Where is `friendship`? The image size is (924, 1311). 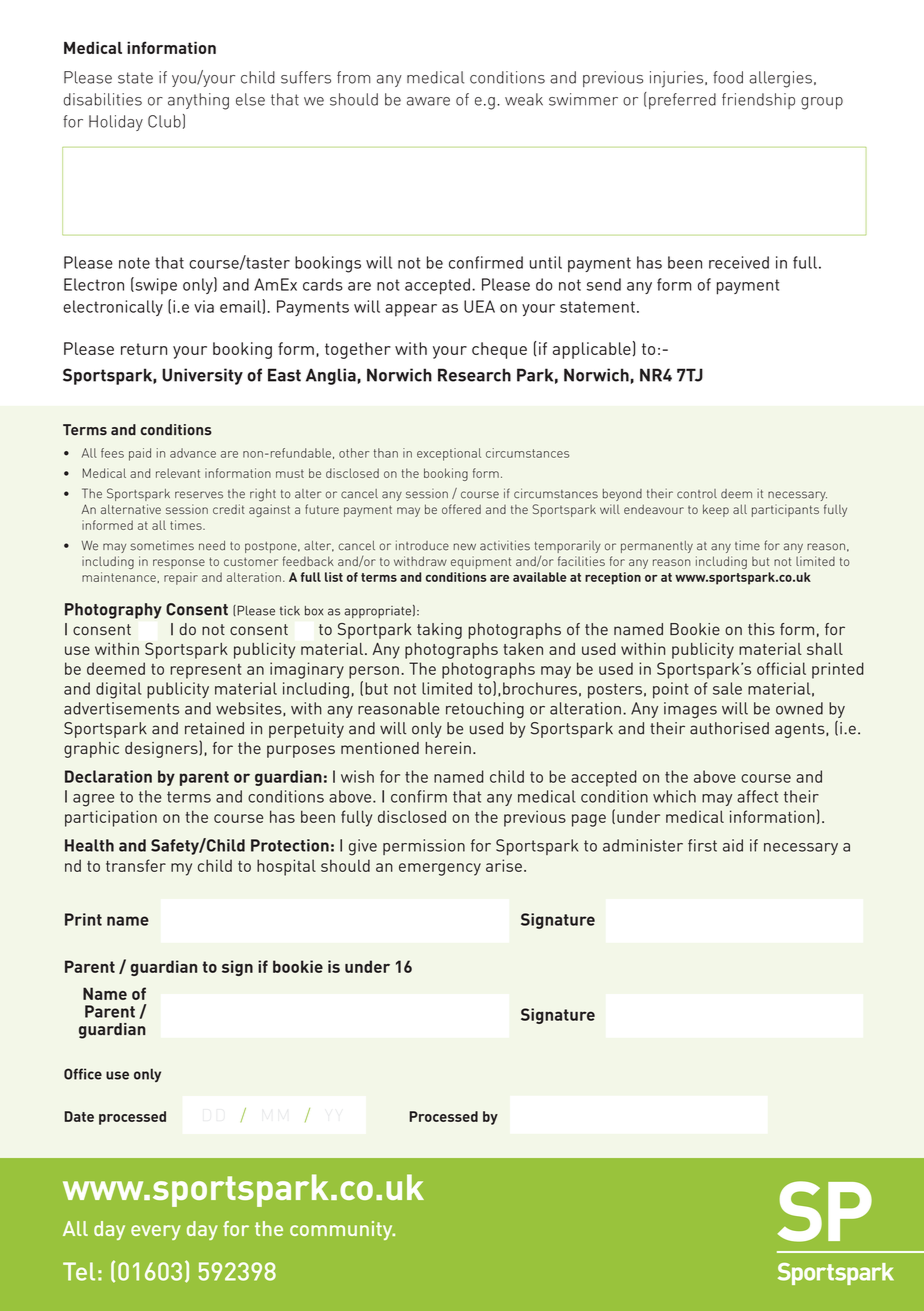
friendship is located at coordinates (758, 101).
